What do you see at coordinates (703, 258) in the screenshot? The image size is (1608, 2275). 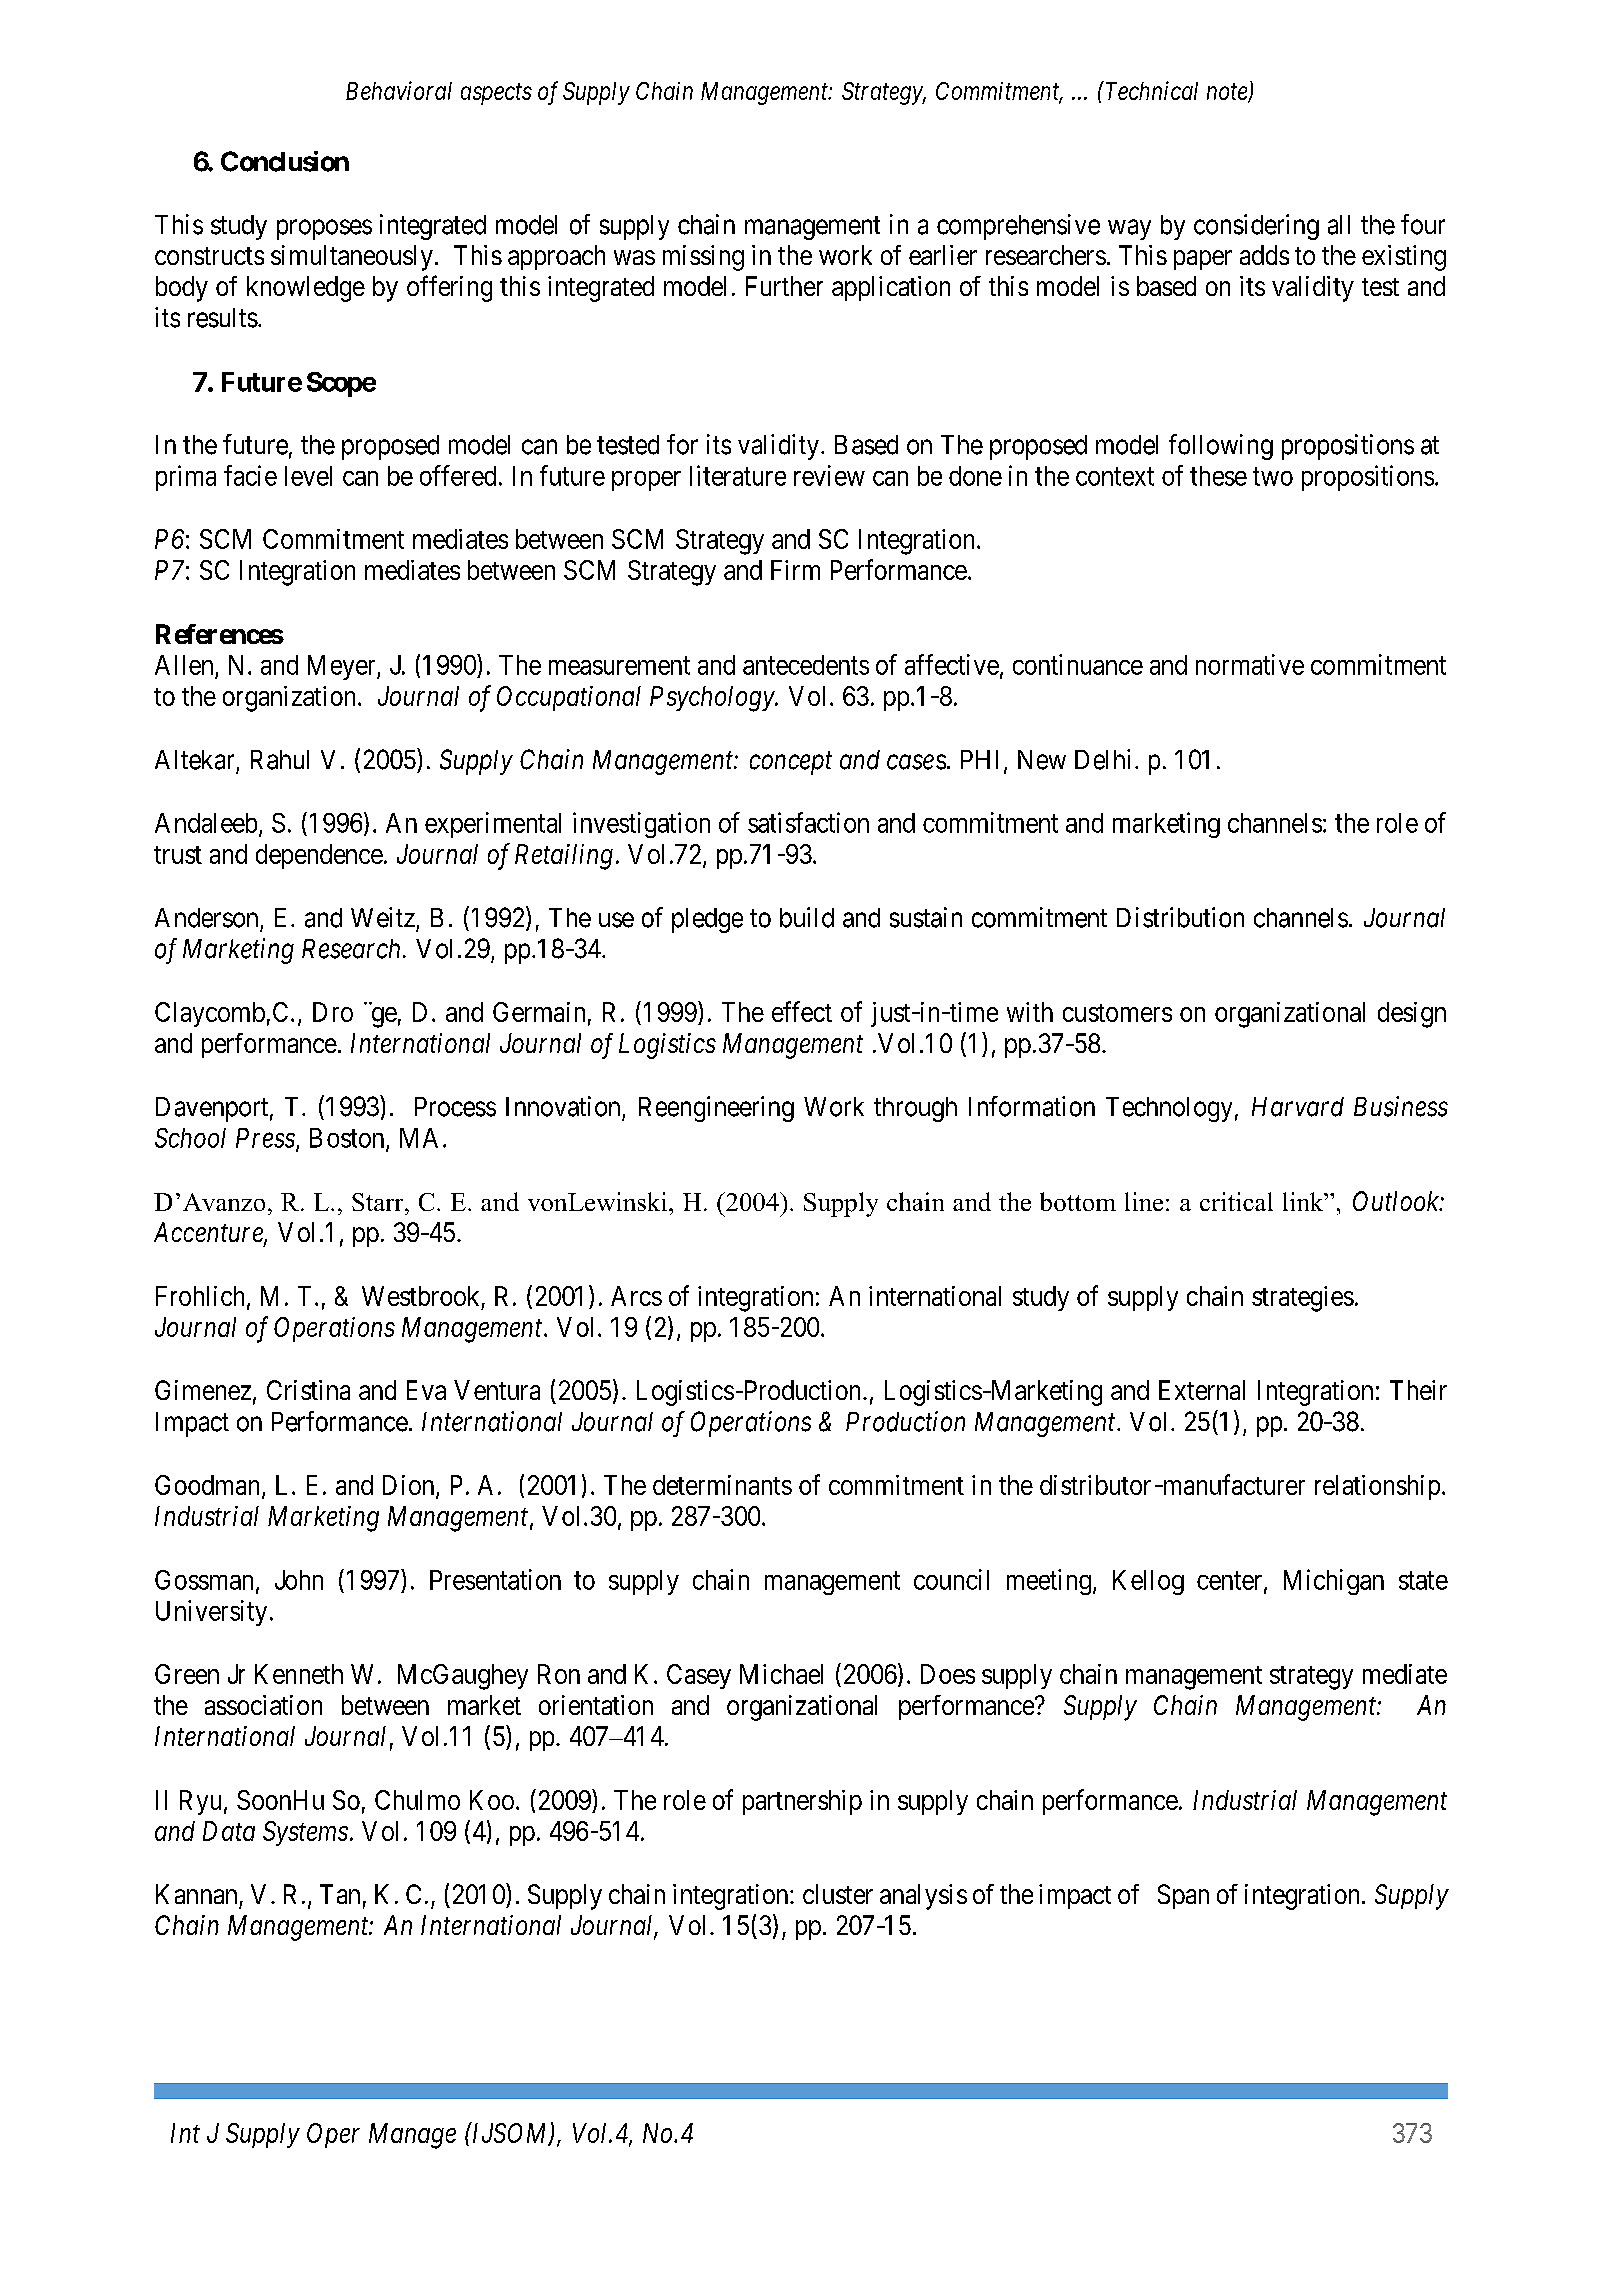 I see `missing` at bounding box center [703, 258].
